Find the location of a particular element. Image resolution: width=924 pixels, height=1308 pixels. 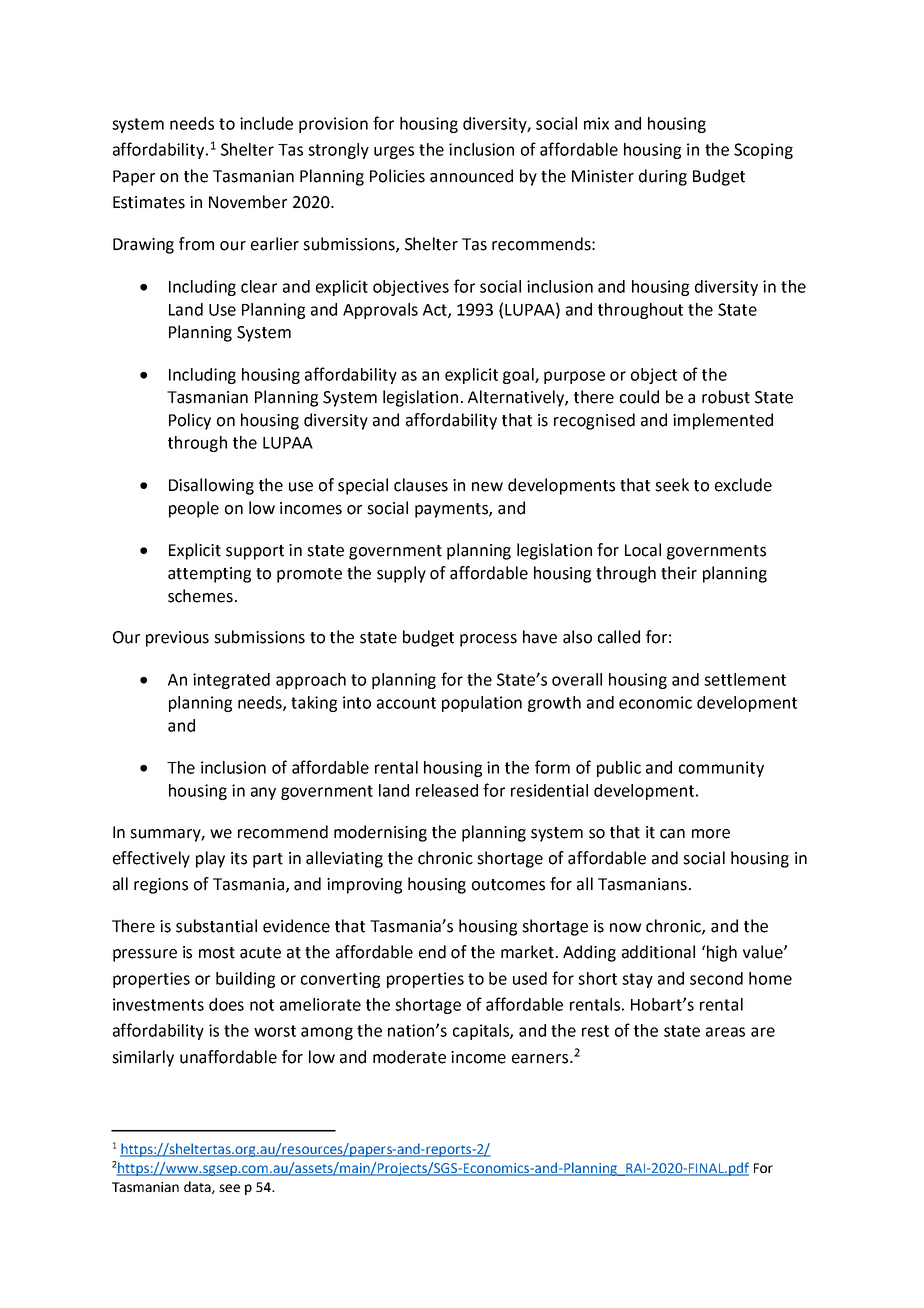

during is located at coordinates (663, 177).
